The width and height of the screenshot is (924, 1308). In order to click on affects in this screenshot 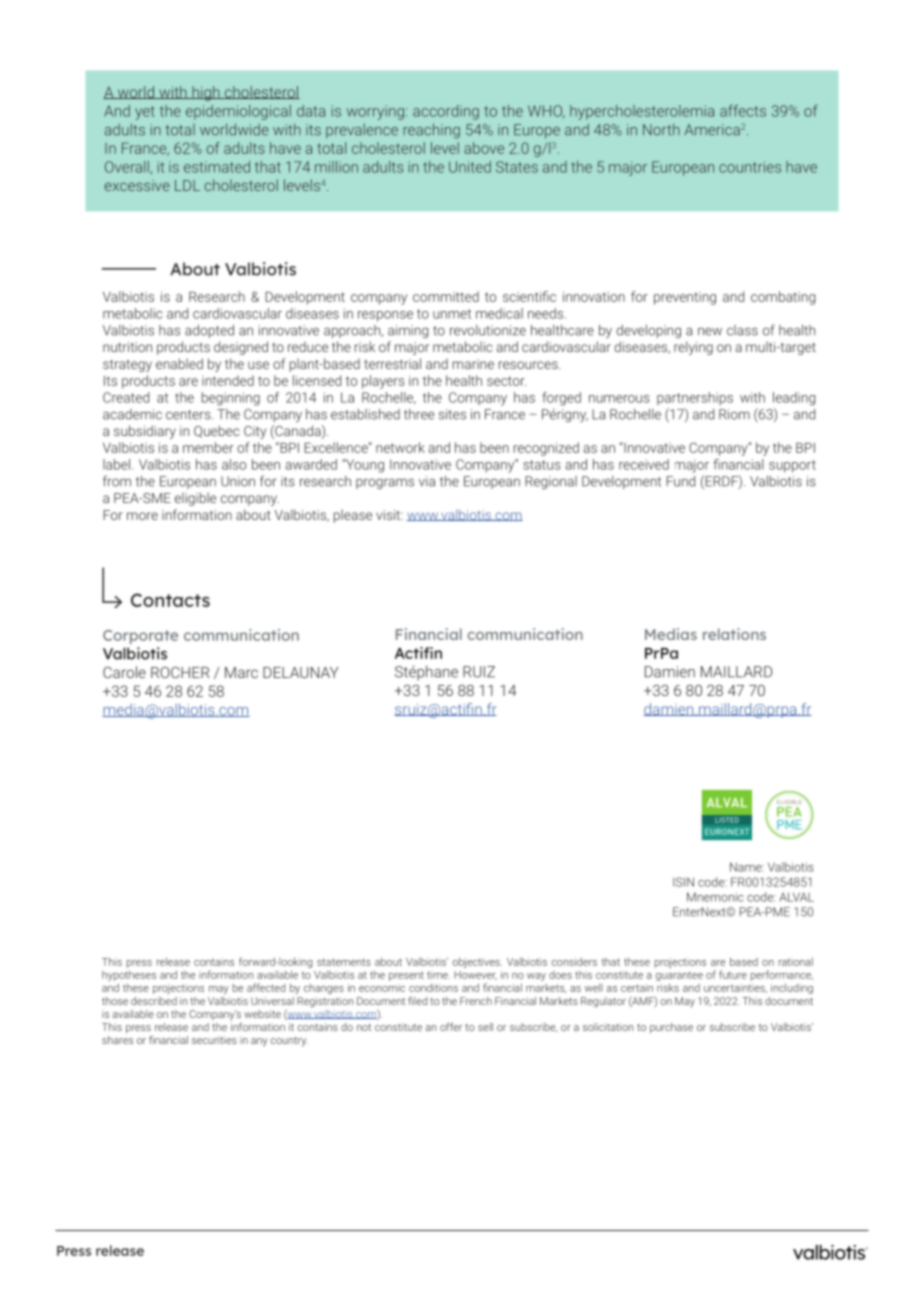, I will do `click(743, 111)`.
